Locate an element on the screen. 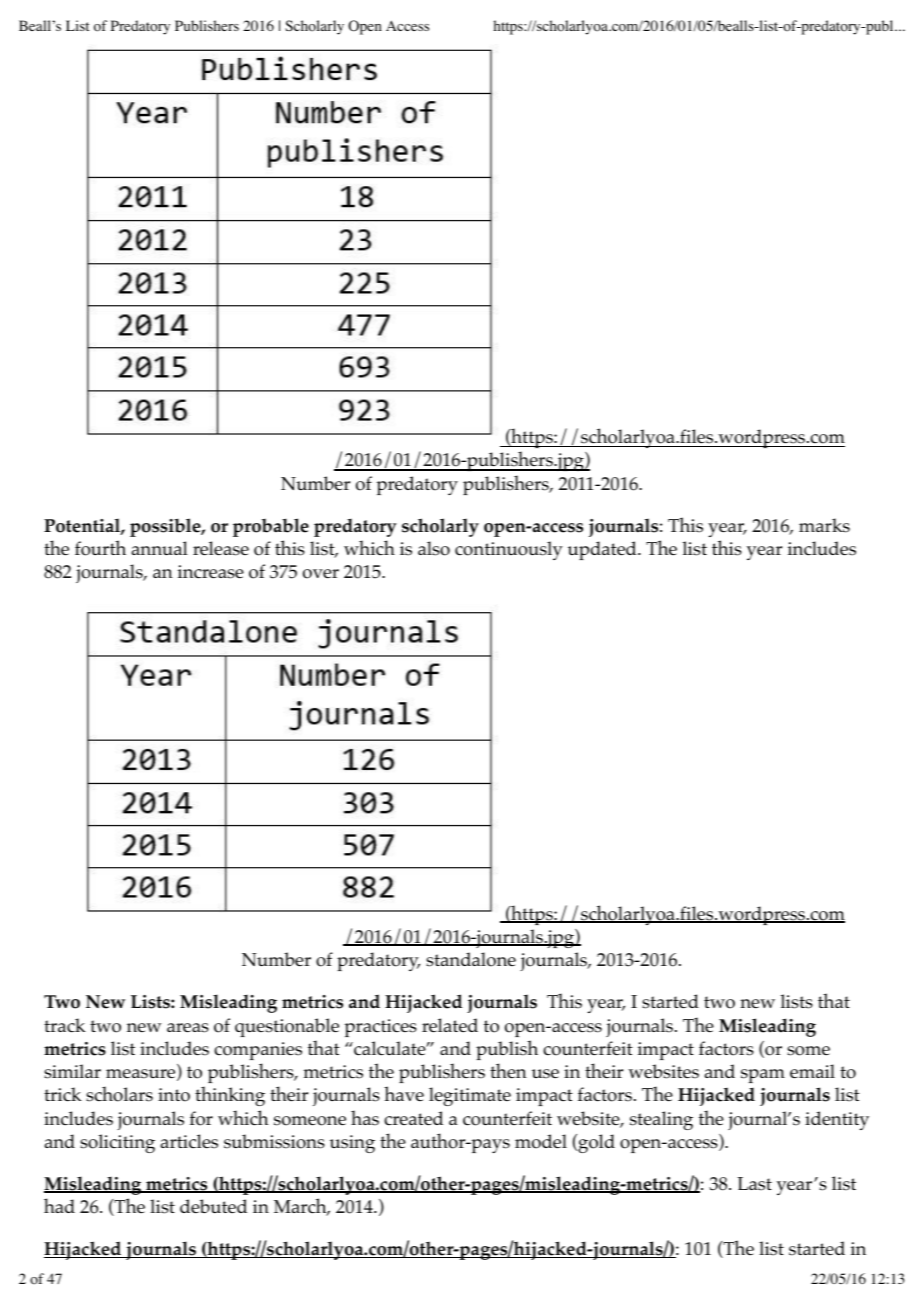 The image size is (924, 1308). areas is located at coordinates (188, 1028).
